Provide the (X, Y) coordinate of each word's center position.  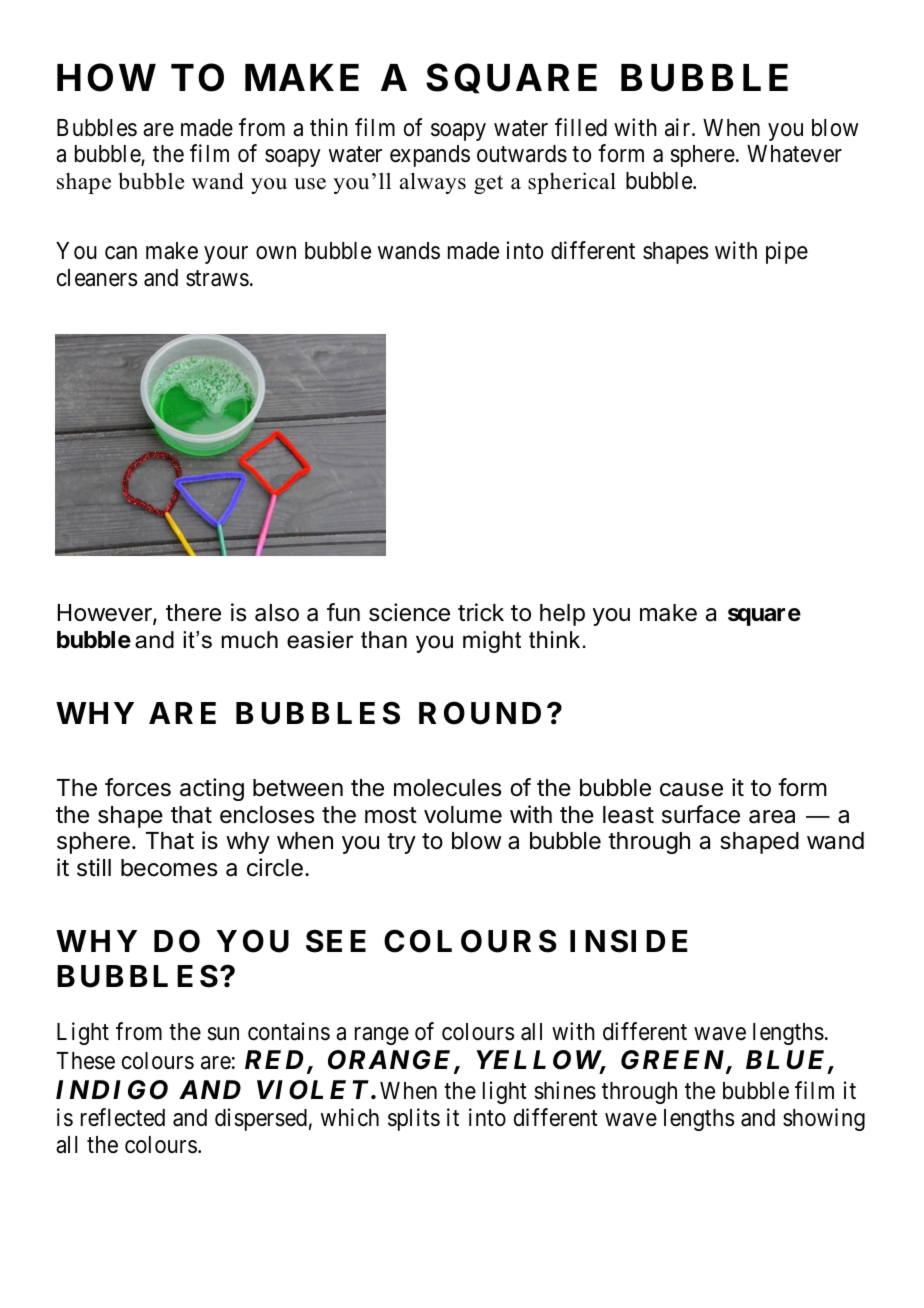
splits (414, 1119)
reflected (123, 1117)
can (121, 253)
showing (824, 1119)
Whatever (794, 154)
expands (430, 156)
